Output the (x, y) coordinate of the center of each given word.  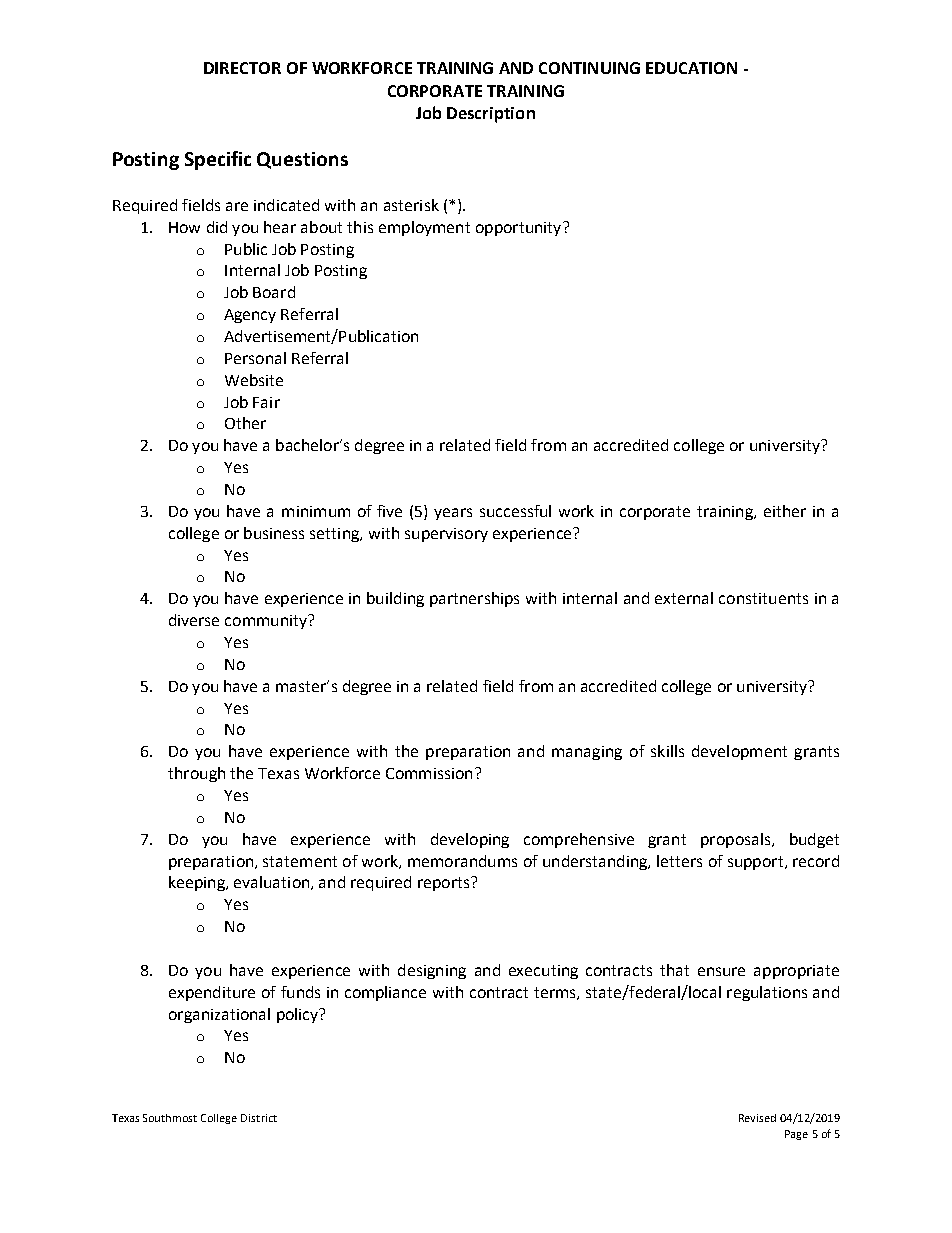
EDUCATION (691, 68)
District (259, 1118)
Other (245, 423)
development (739, 752)
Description (491, 115)
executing (543, 972)
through (196, 774)
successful (515, 511)
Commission (429, 773)
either (785, 511)
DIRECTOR (242, 68)
